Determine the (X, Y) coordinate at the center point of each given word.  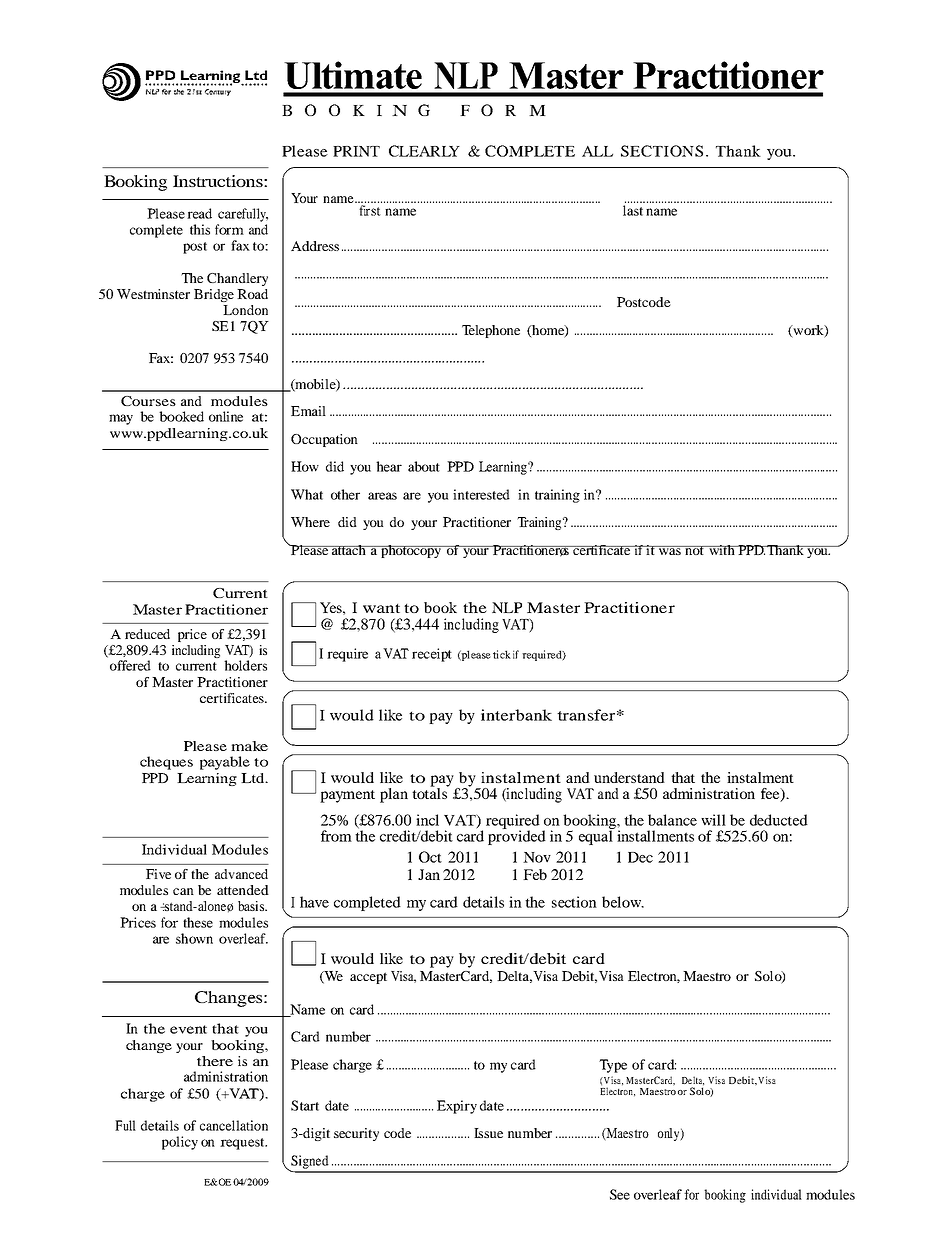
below (622, 902)
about (424, 466)
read (199, 213)
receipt (432, 655)
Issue (488, 1133)
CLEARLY (424, 151)
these (198, 922)
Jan (429, 874)
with (722, 550)
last (633, 210)
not (694, 550)
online (226, 416)
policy (180, 1143)
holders (245, 665)
